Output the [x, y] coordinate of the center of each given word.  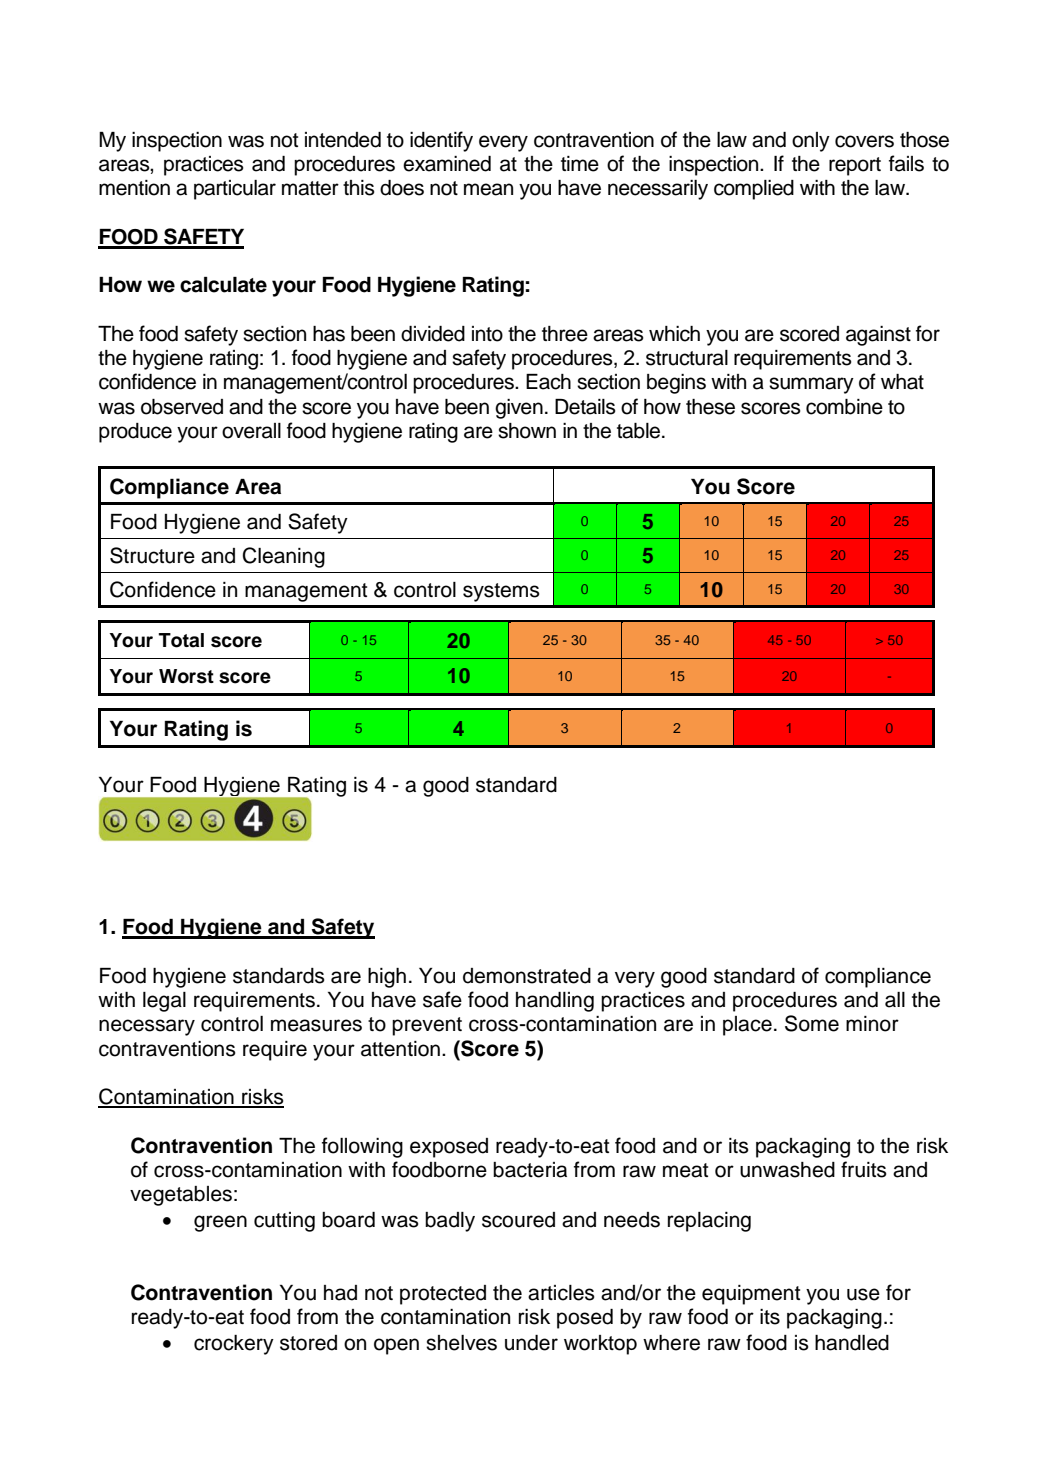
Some [812, 1023]
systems [501, 592]
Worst [186, 676]
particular [235, 190]
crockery [234, 1345]
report [855, 166]
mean [488, 189]
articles [561, 1293]
